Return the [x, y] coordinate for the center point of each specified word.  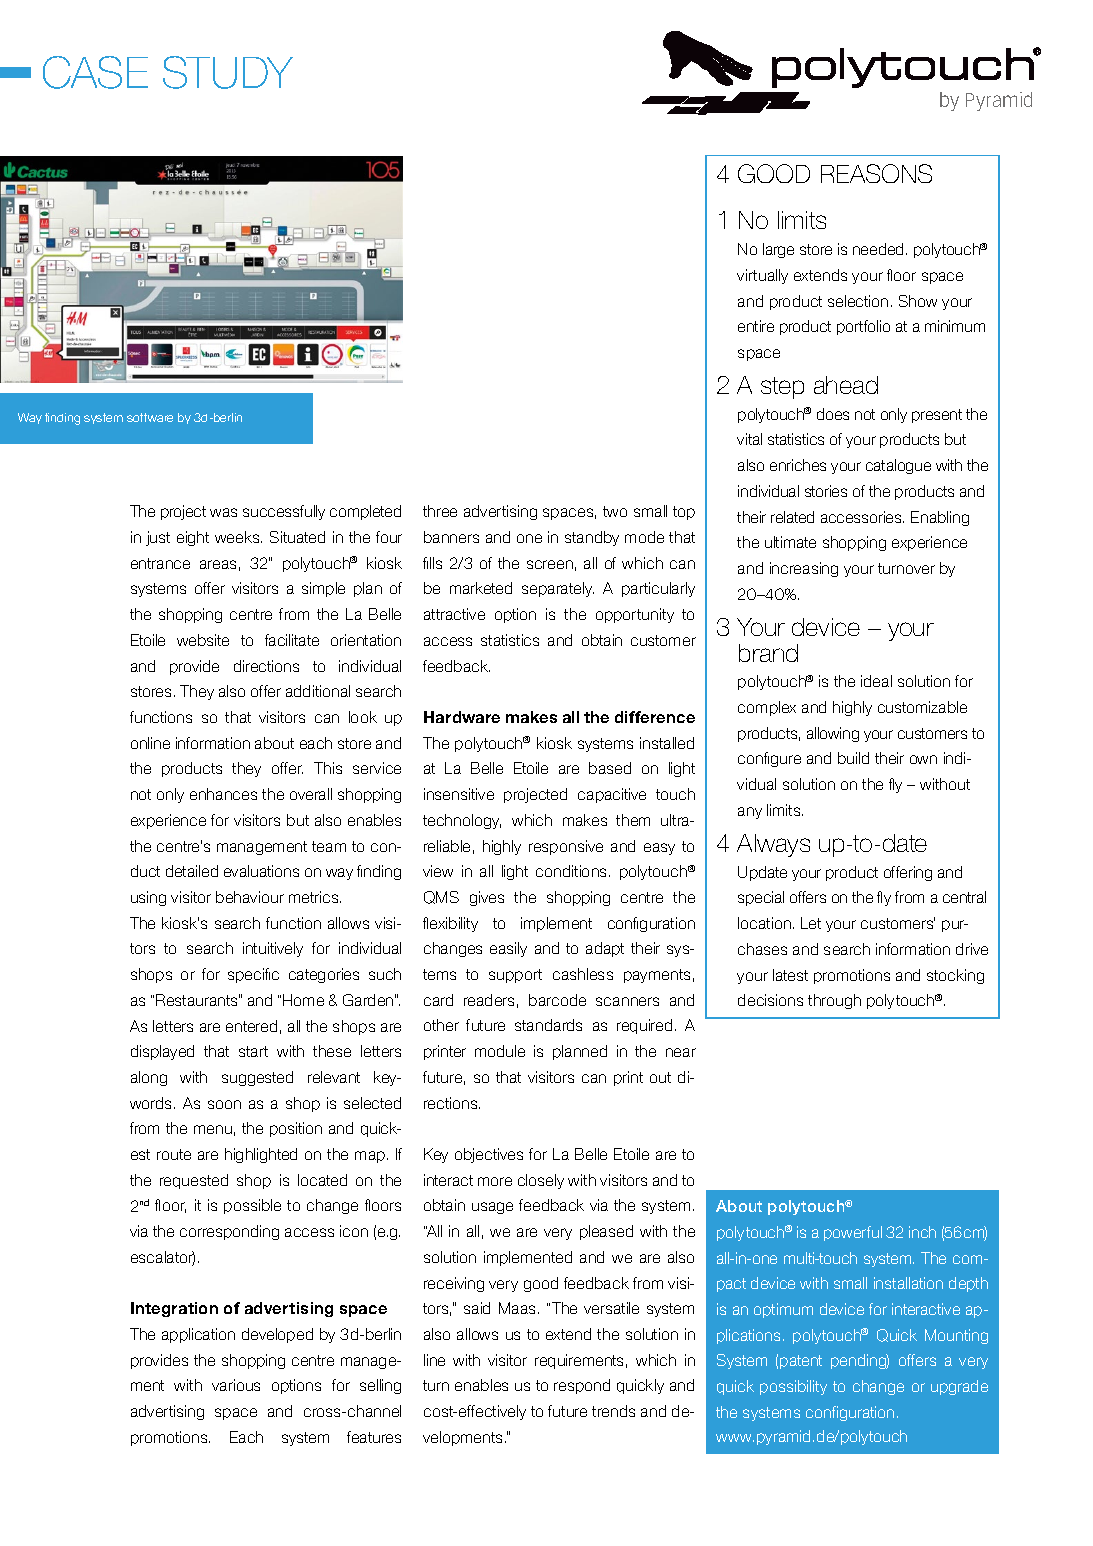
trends [613, 1411]
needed [878, 249]
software [150, 417]
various [236, 1385]
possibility [793, 1387]
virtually [762, 276]
